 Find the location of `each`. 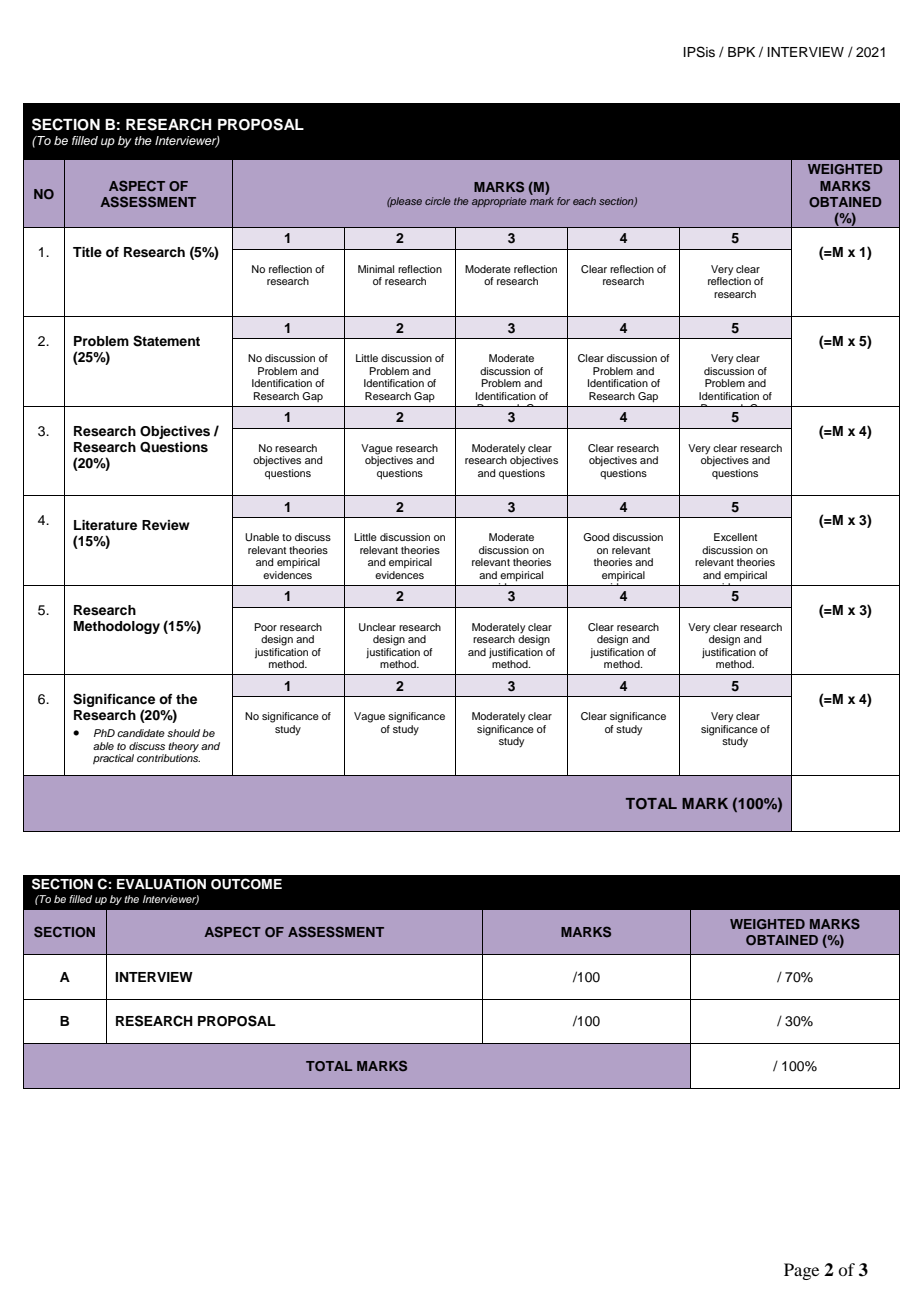

each is located at coordinates (584, 201).
